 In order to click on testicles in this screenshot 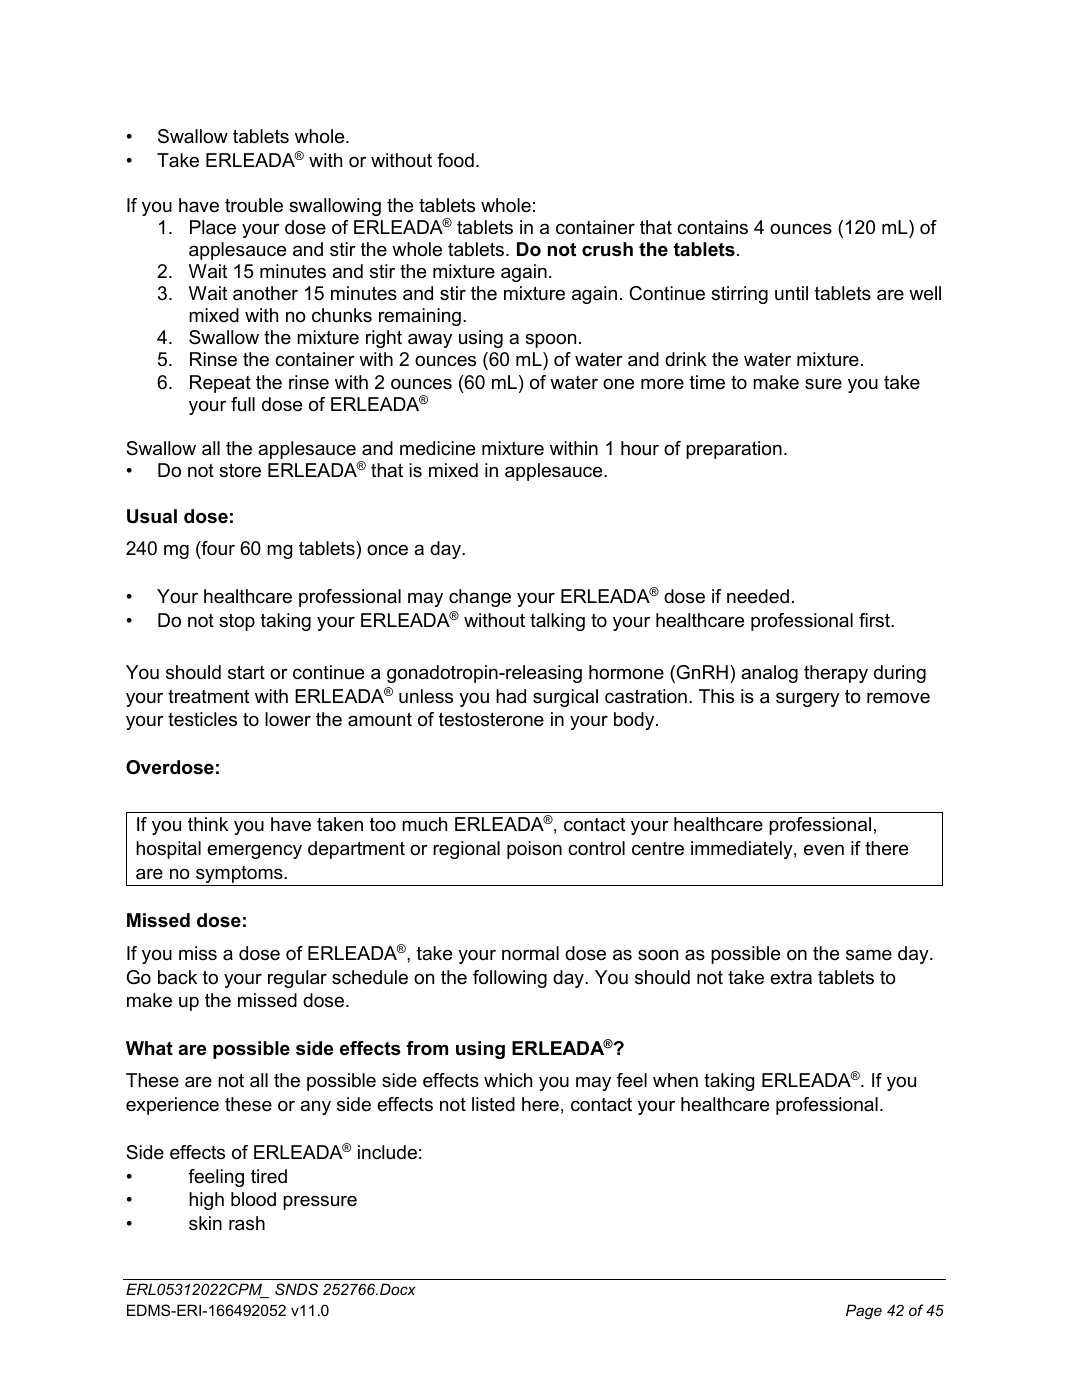, I will do `click(202, 719)`.
